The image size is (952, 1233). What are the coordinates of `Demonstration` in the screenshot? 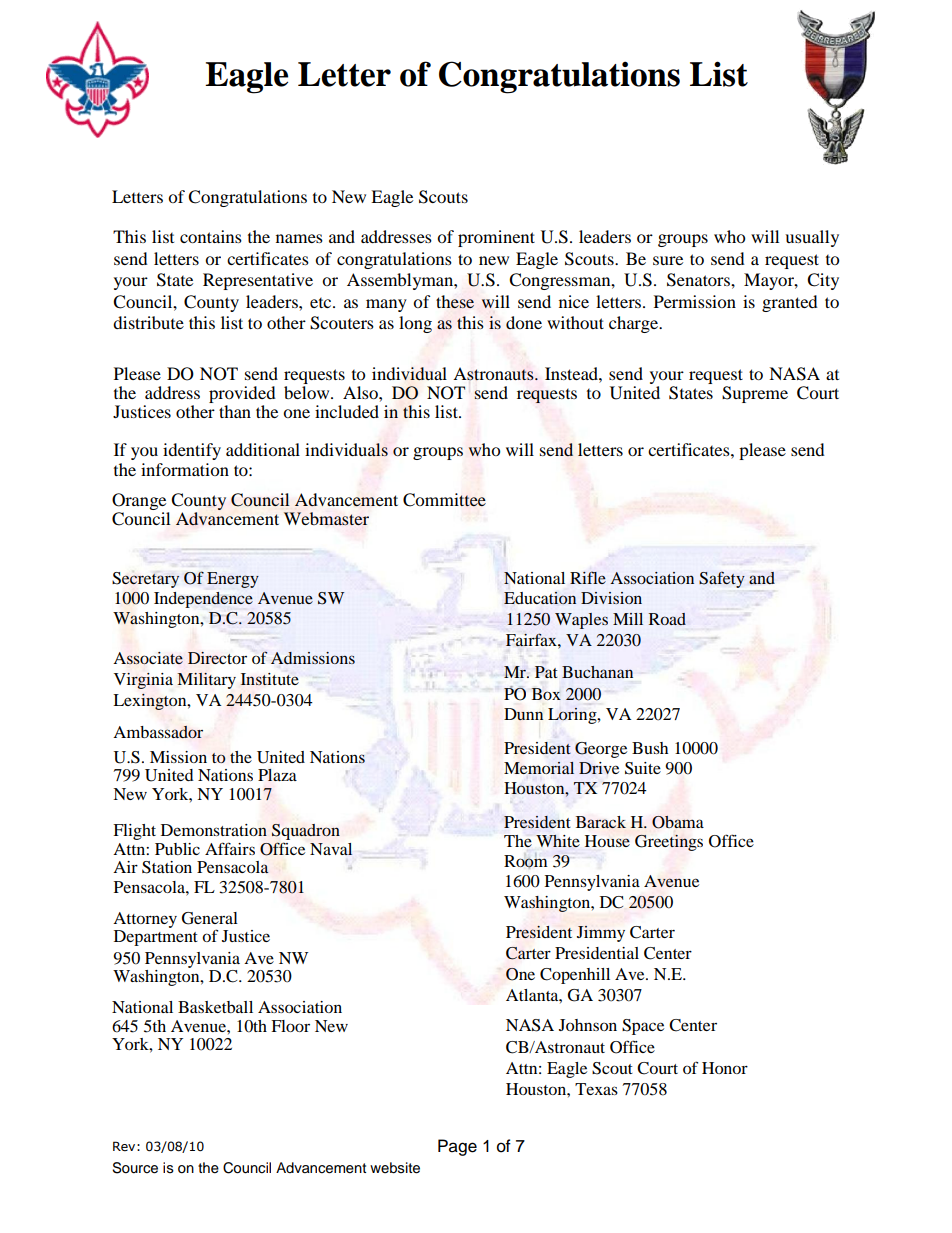 It's located at (214, 830).
